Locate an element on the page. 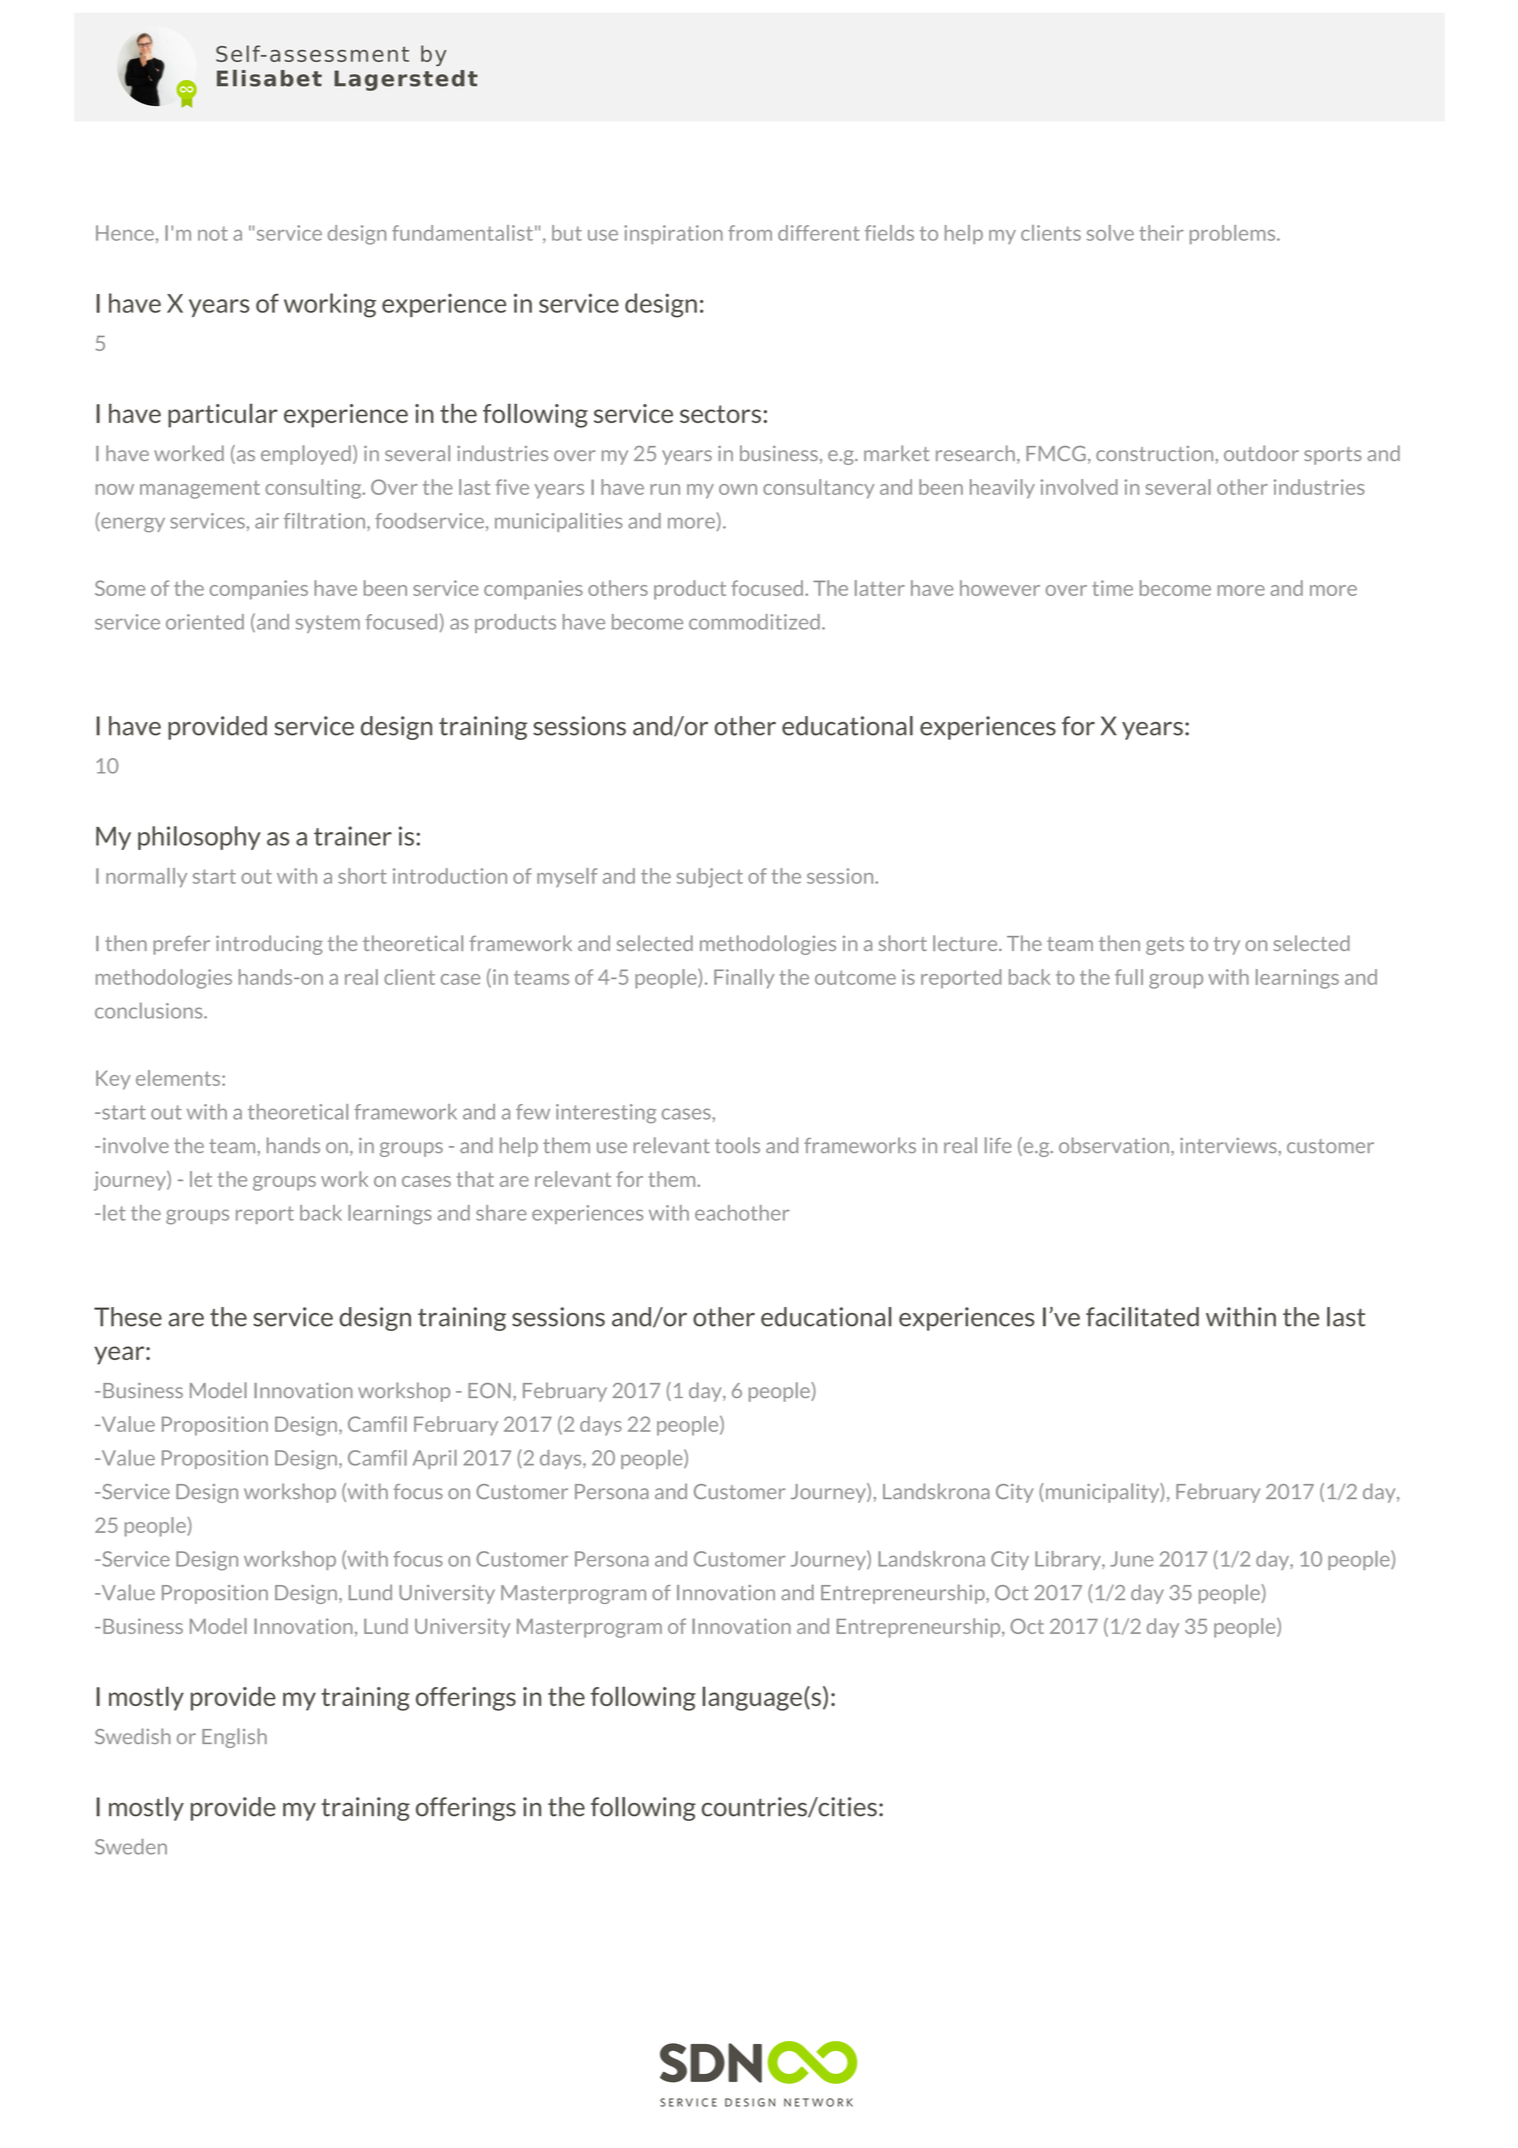 The image size is (1518, 2148). their is located at coordinates (1161, 233).
